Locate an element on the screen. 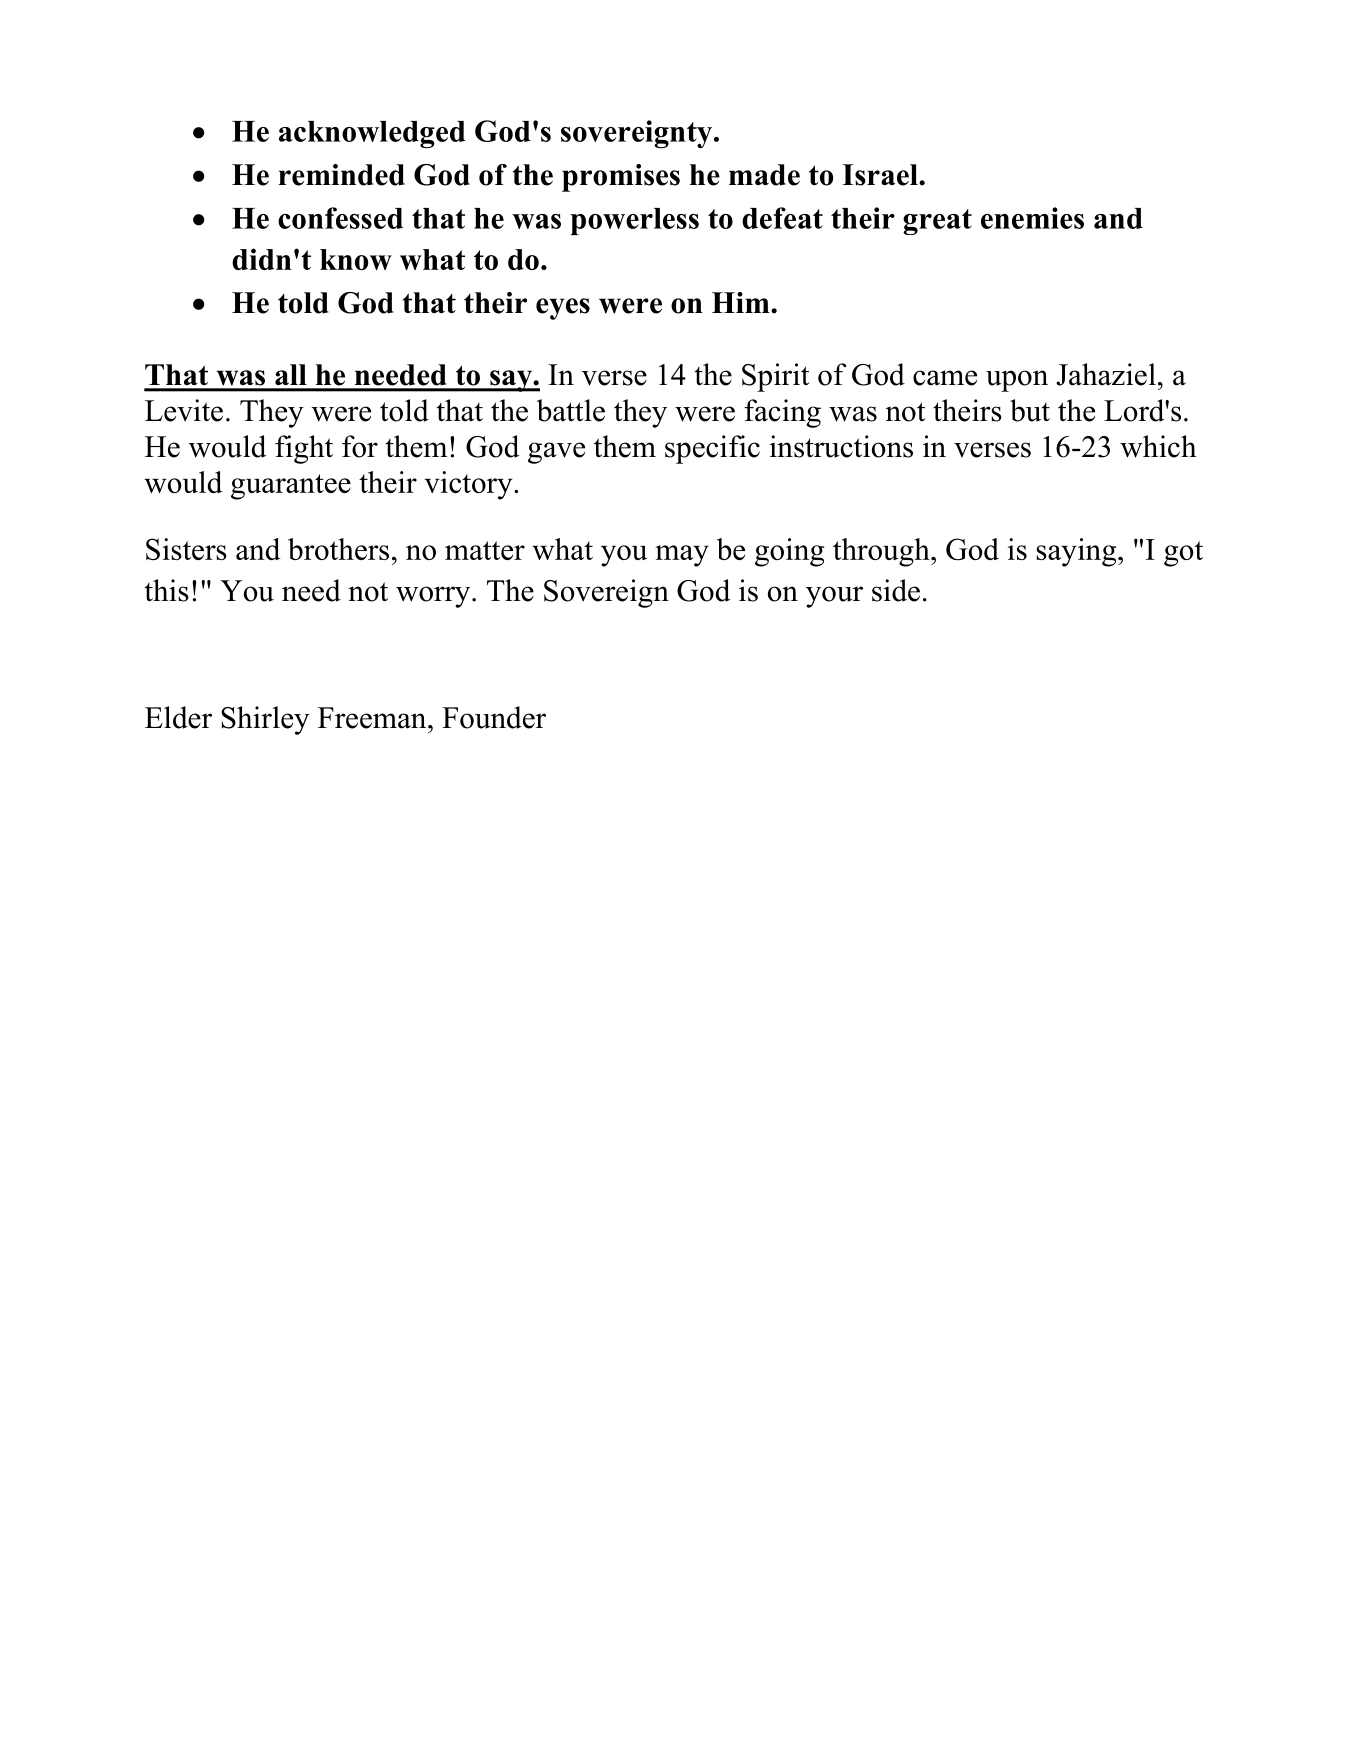 The height and width of the screenshot is (1764, 1363). reminded is located at coordinates (341, 175).
